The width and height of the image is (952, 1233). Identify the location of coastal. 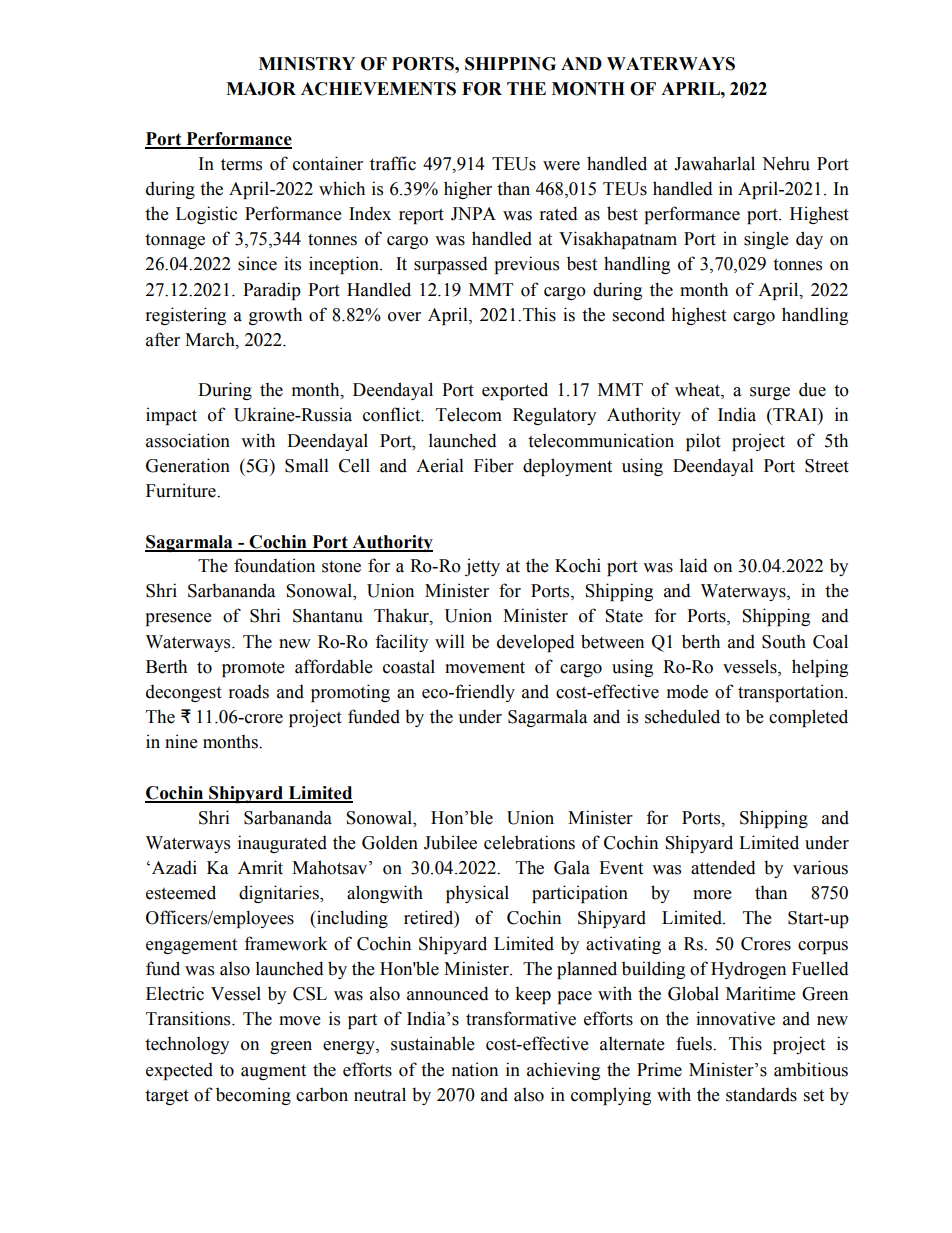
(409, 667).
